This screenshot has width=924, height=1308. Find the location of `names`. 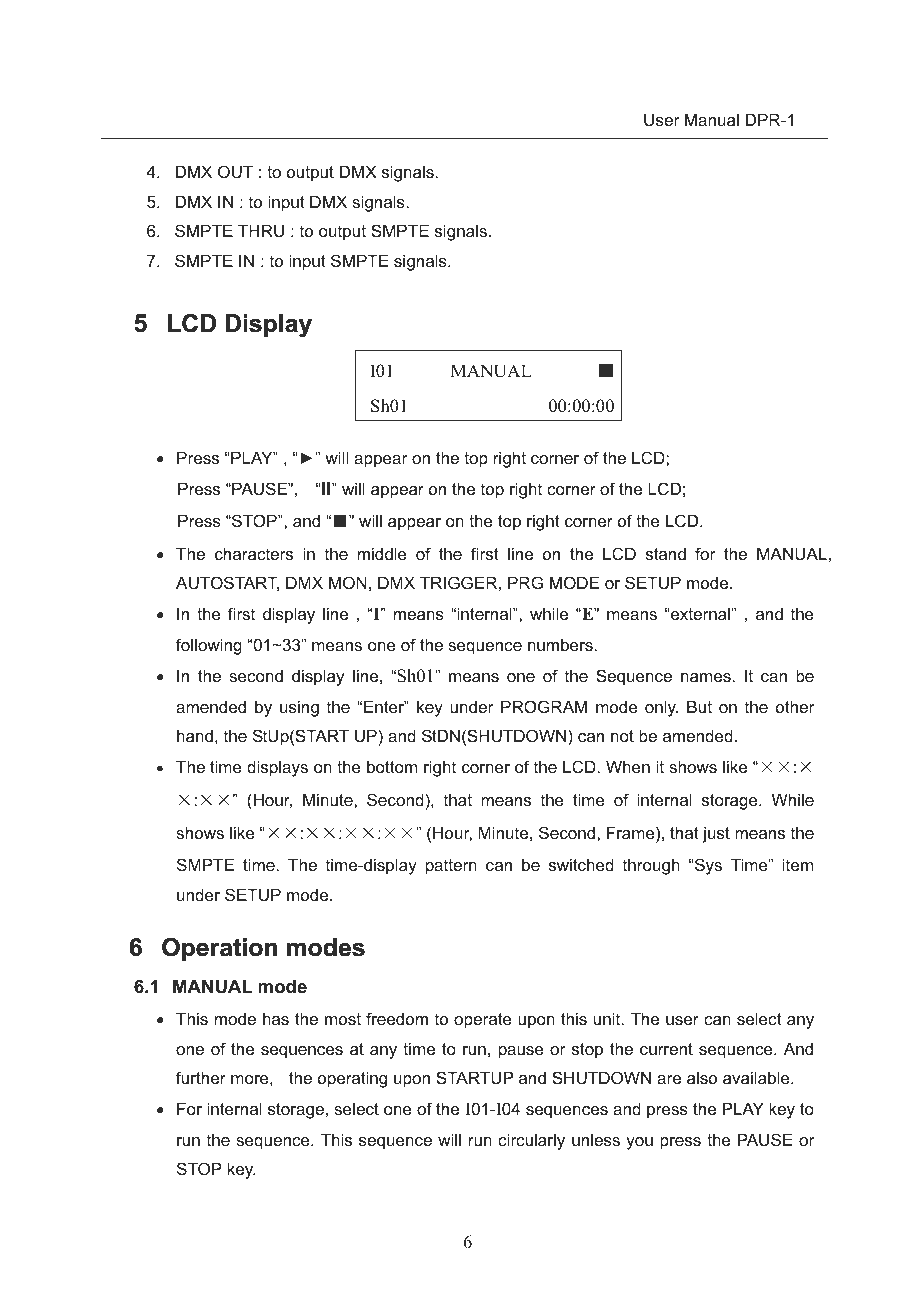

names is located at coordinates (707, 677).
